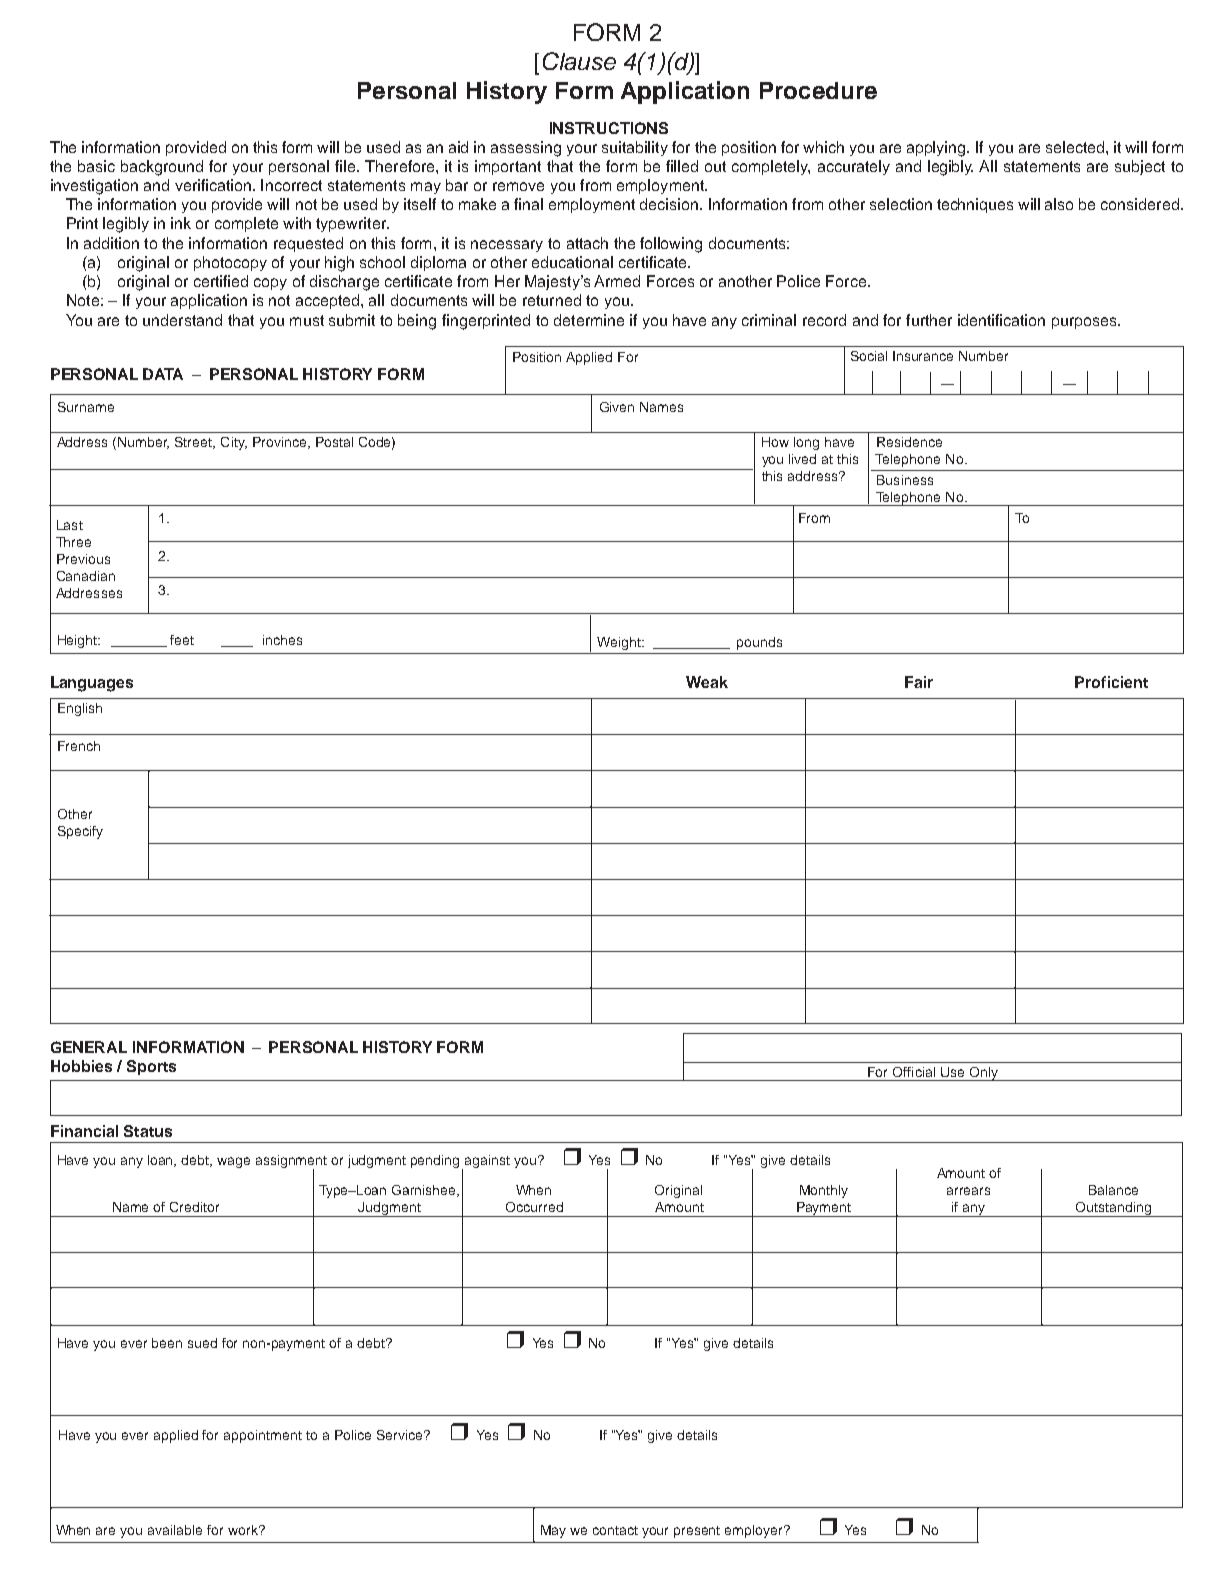 The width and height of the screenshot is (1231, 1593). What do you see at coordinates (162, 168) in the screenshot?
I see `background` at bounding box center [162, 168].
